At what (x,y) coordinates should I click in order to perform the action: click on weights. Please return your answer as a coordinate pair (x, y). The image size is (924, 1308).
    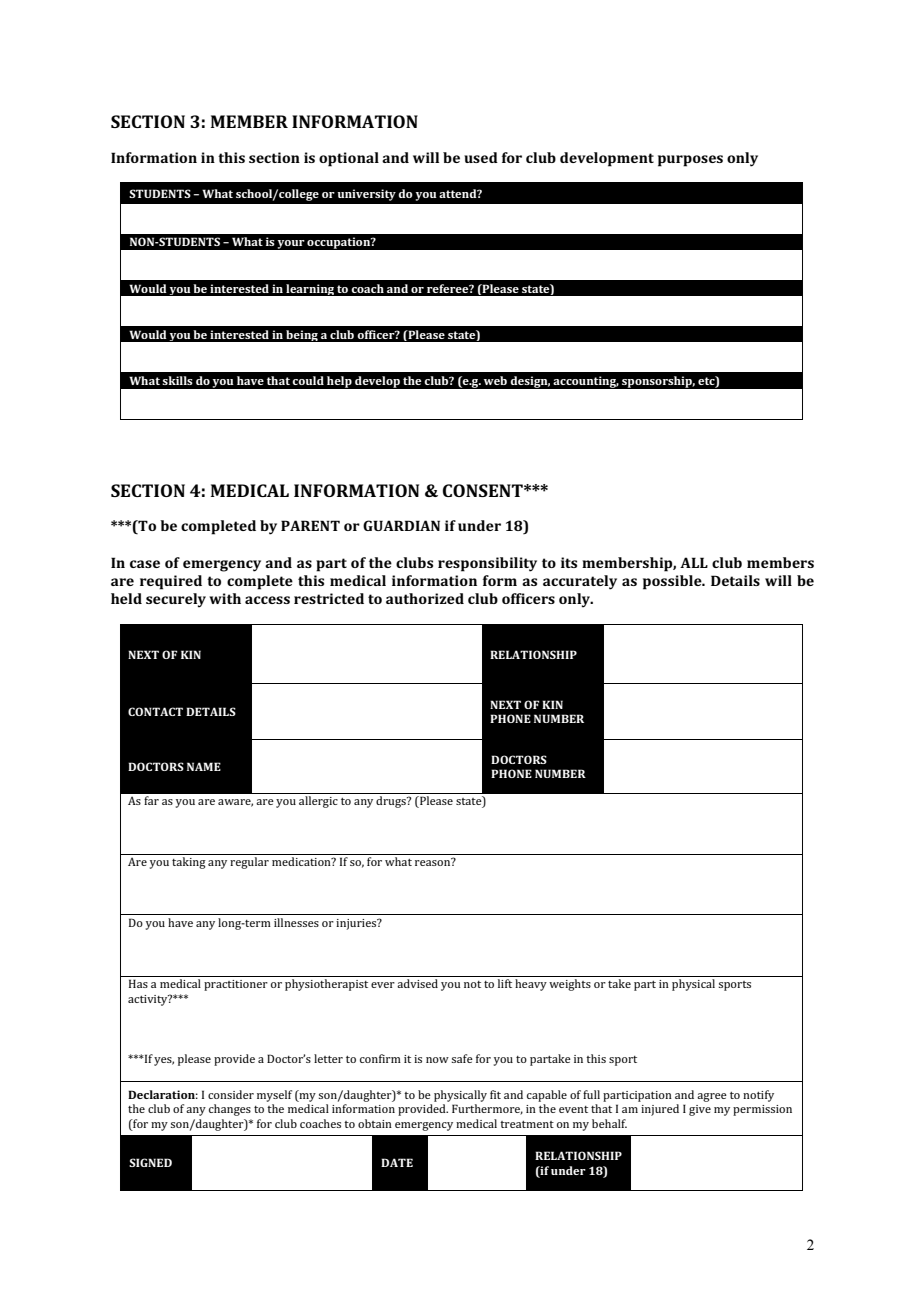
    Looking at the image, I should click on (570, 985).
